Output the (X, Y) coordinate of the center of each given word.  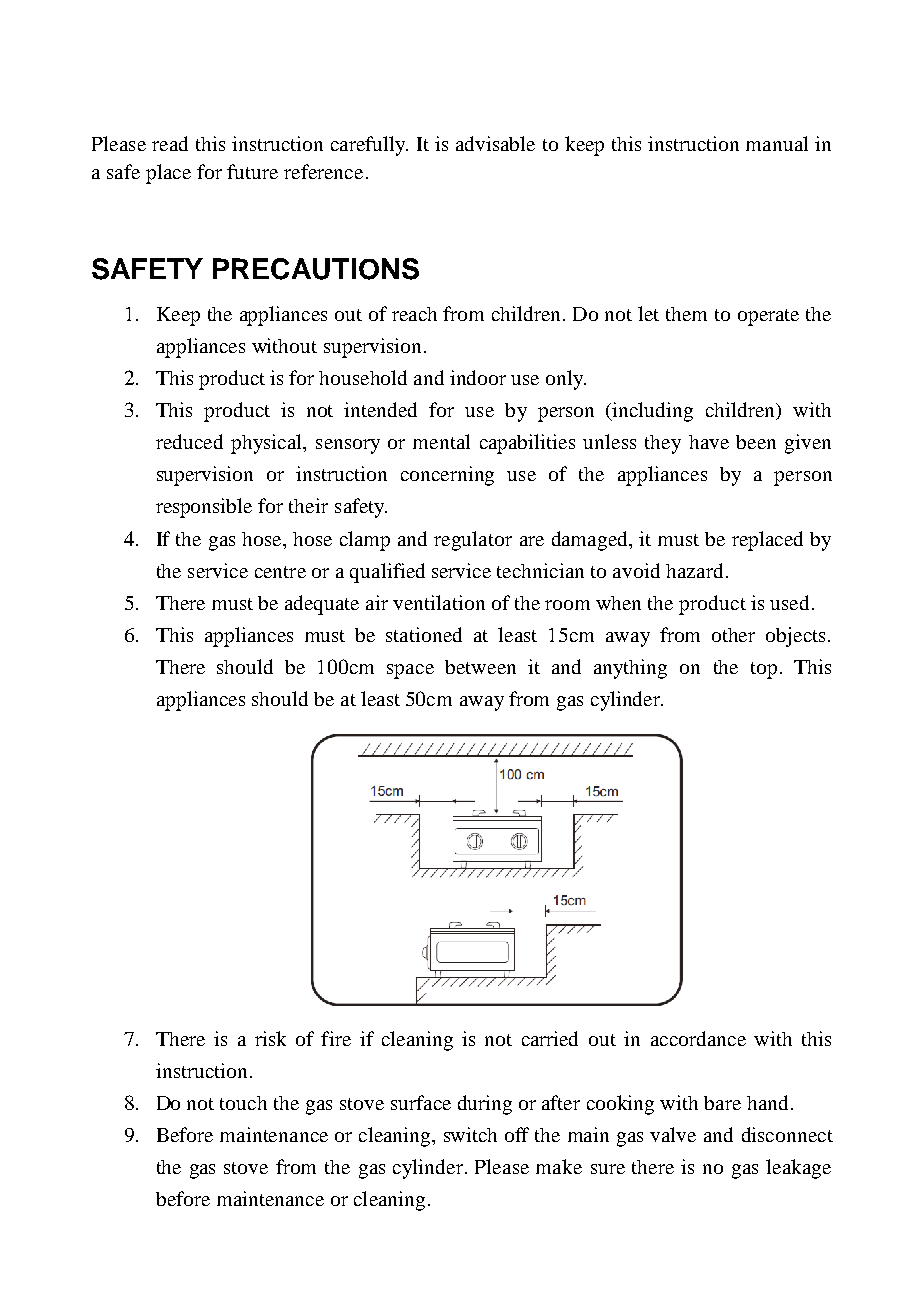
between (480, 667)
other (733, 635)
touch (243, 1103)
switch (470, 1134)
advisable (495, 143)
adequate (322, 605)
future (252, 171)
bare (722, 1103)
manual (777, 143)
